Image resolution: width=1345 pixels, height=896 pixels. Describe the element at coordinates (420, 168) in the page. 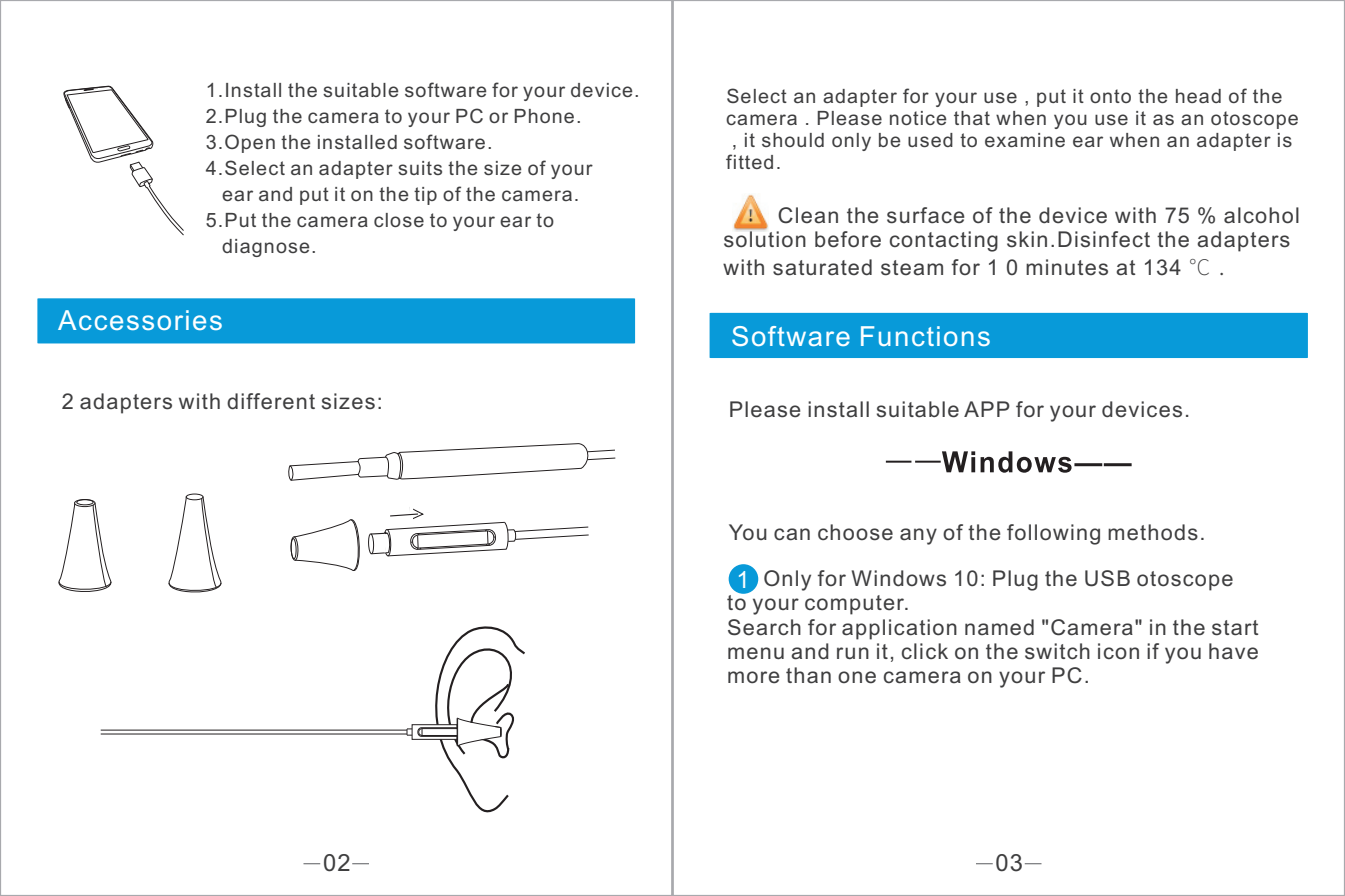

I see `suits` at that location.
